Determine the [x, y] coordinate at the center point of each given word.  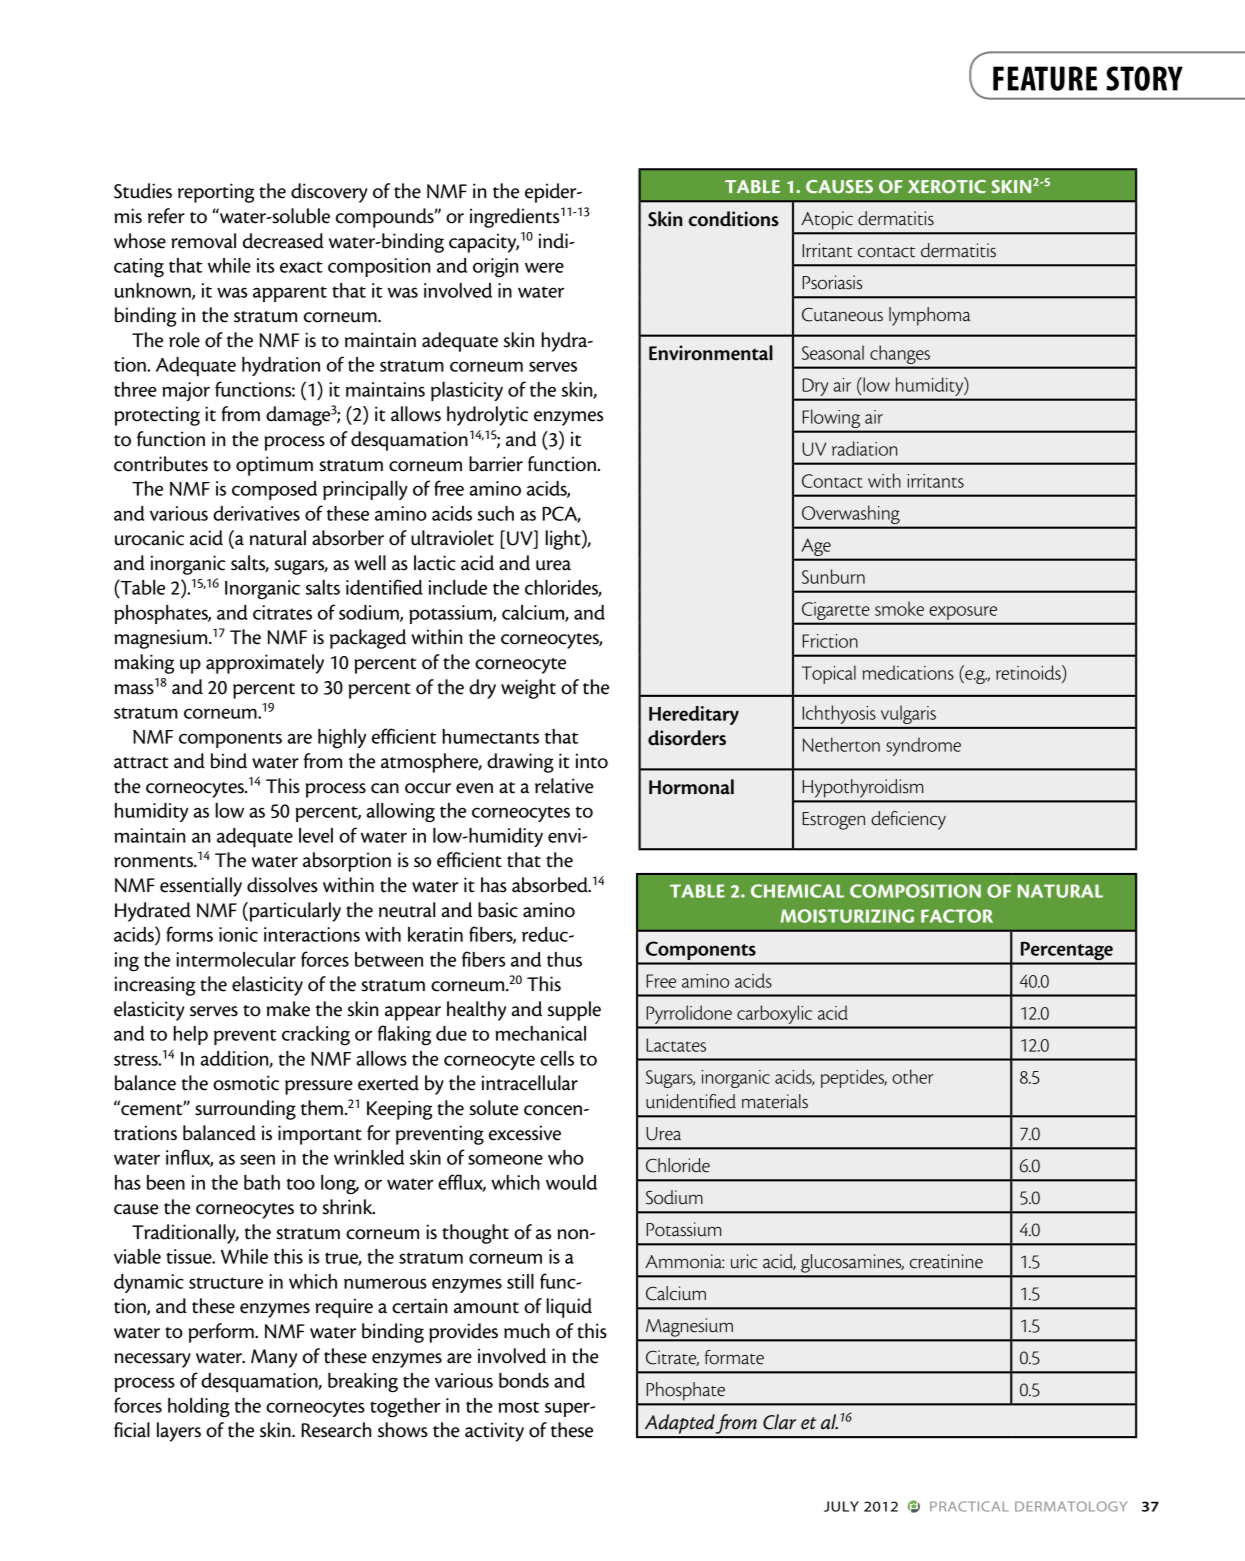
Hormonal [691, 787]
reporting [216, 193]
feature [1045, 78]
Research [336, 1430]
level [316, 835]
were [544, 267]
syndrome [923, 746]
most [518, 1407]
